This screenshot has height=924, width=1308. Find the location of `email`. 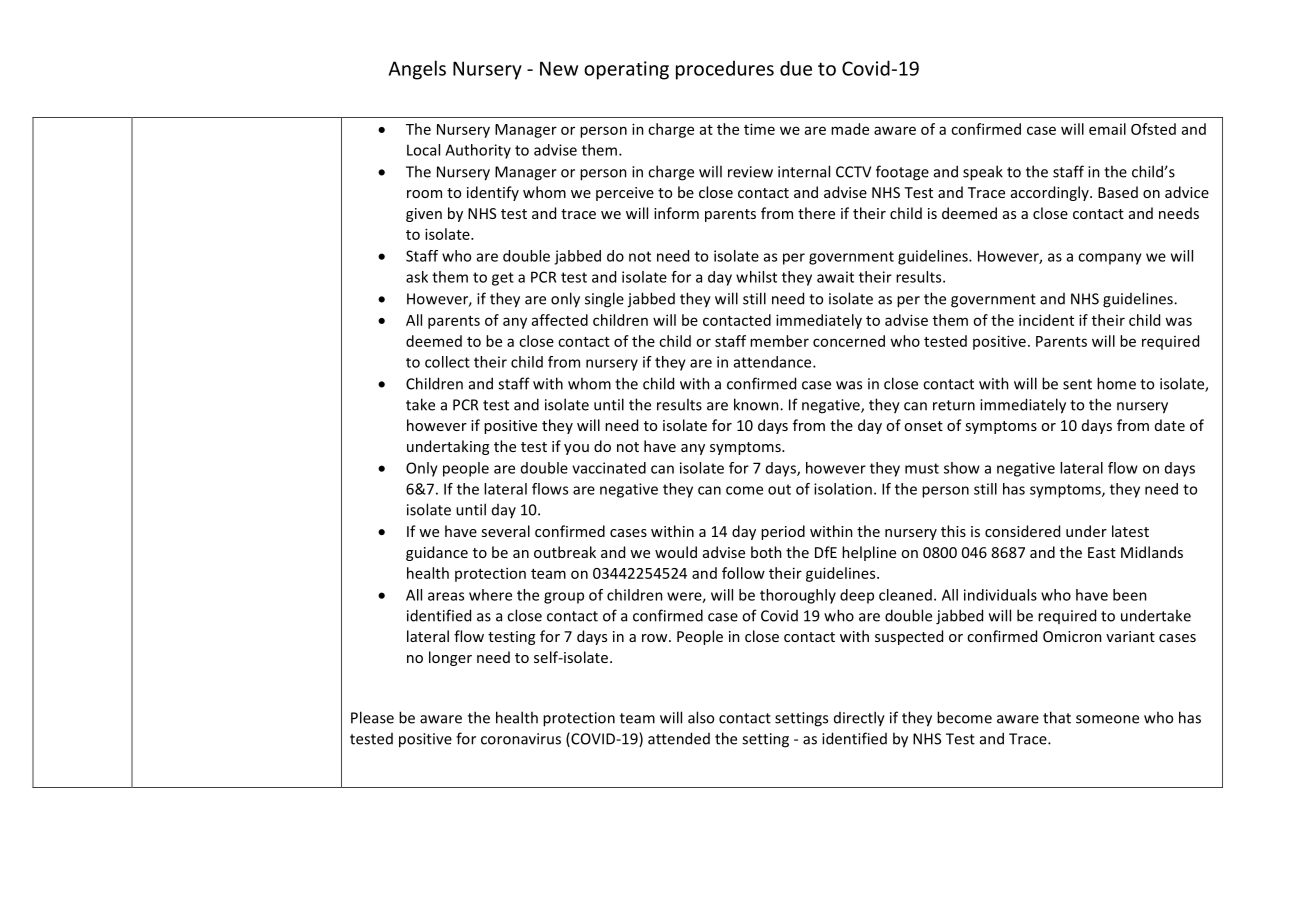

email is located at coordinates (1107, 129).
